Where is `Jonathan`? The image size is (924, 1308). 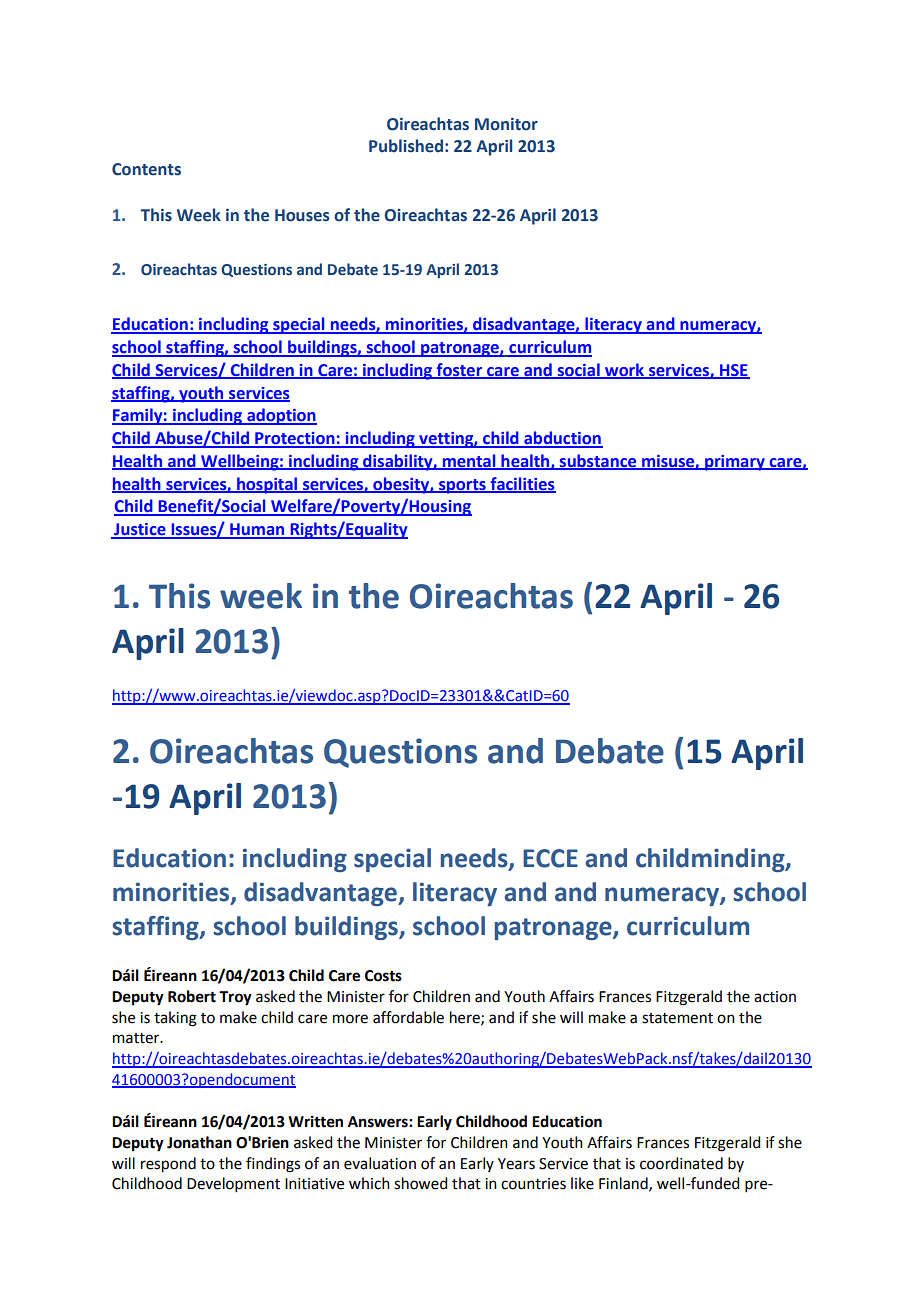 Jonathan is located at coordinates (199, 1142).
